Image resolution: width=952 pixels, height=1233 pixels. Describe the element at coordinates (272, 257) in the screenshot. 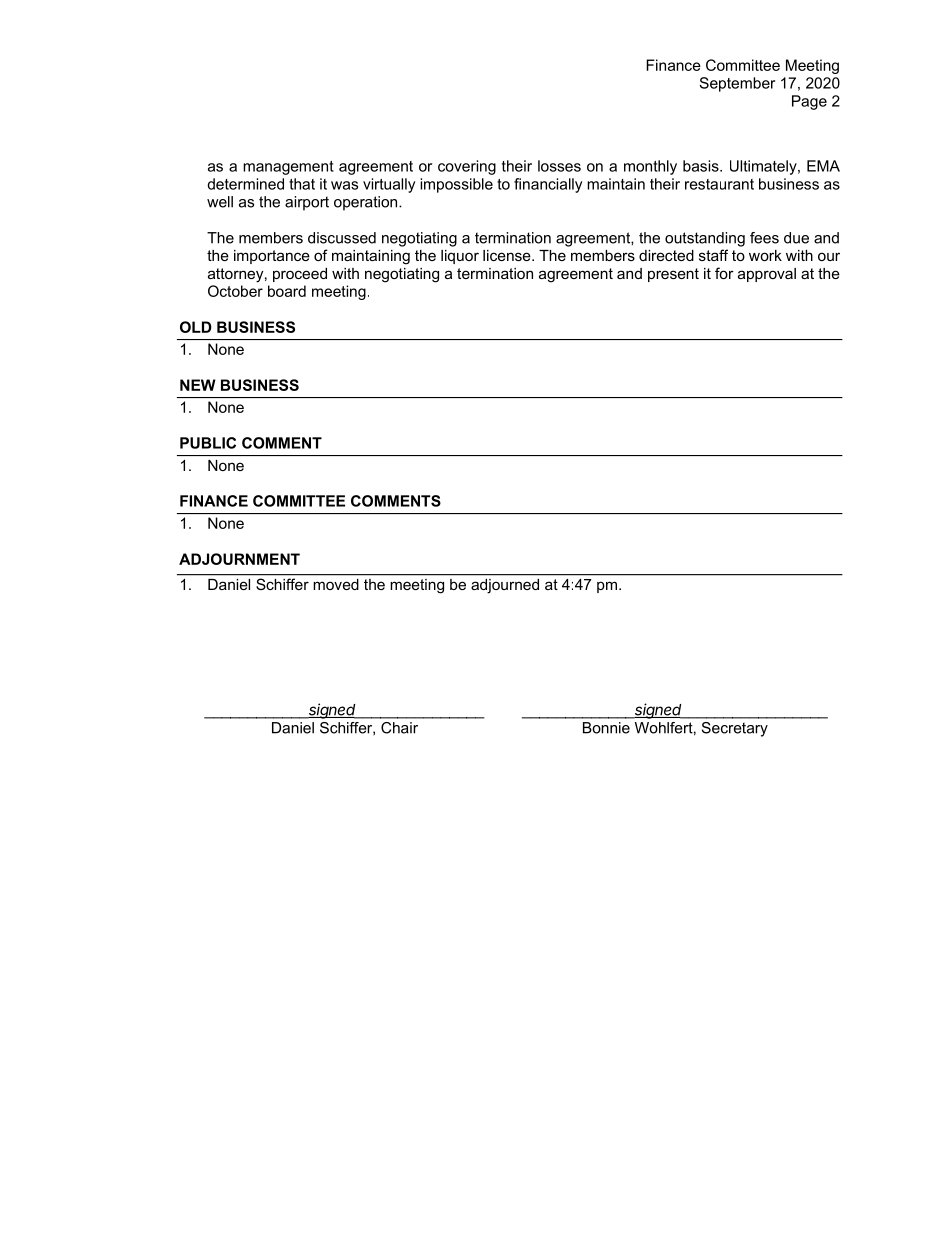

I see `importance` at that location.
